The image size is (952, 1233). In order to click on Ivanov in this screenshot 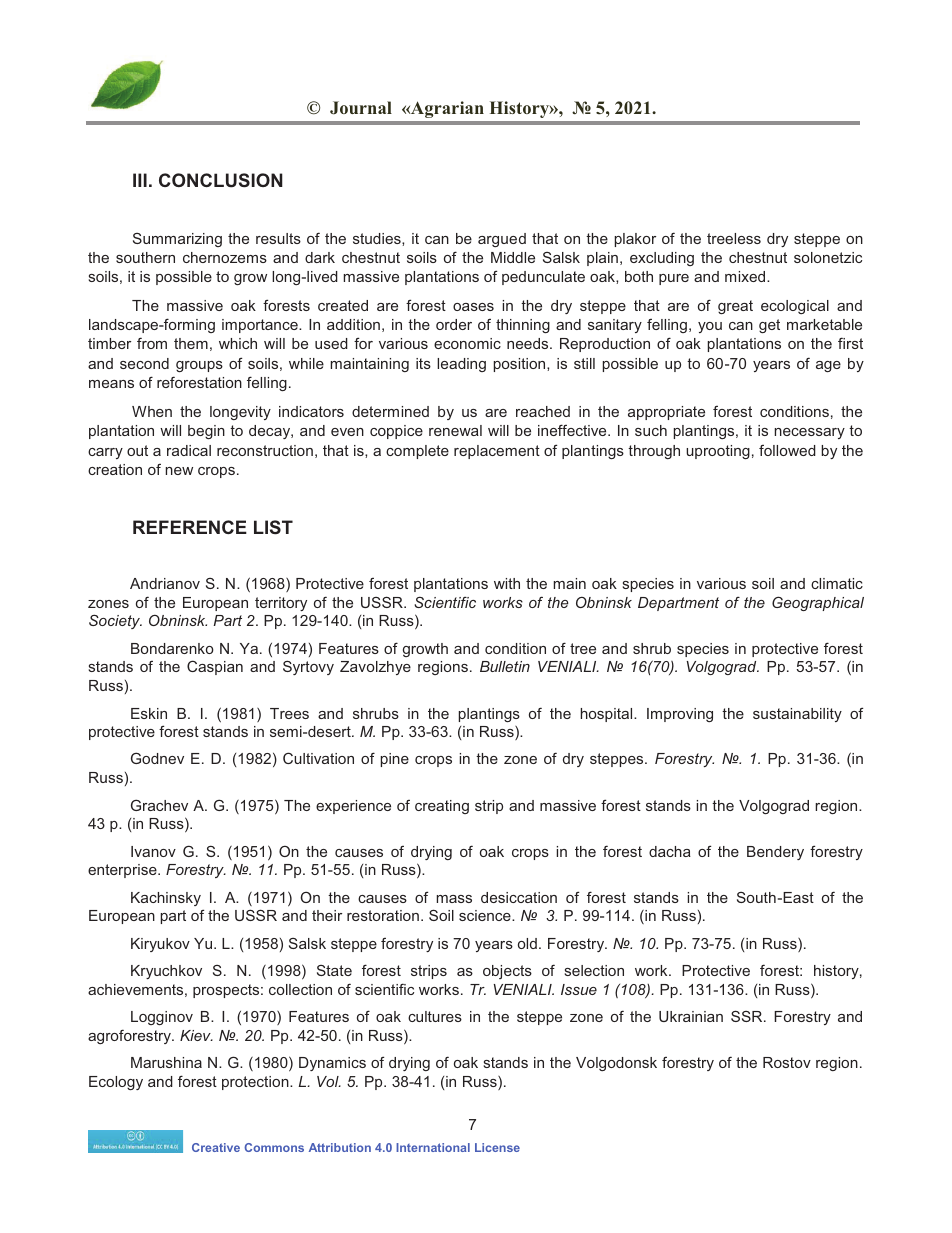, I will do `click(153, 851)`.
